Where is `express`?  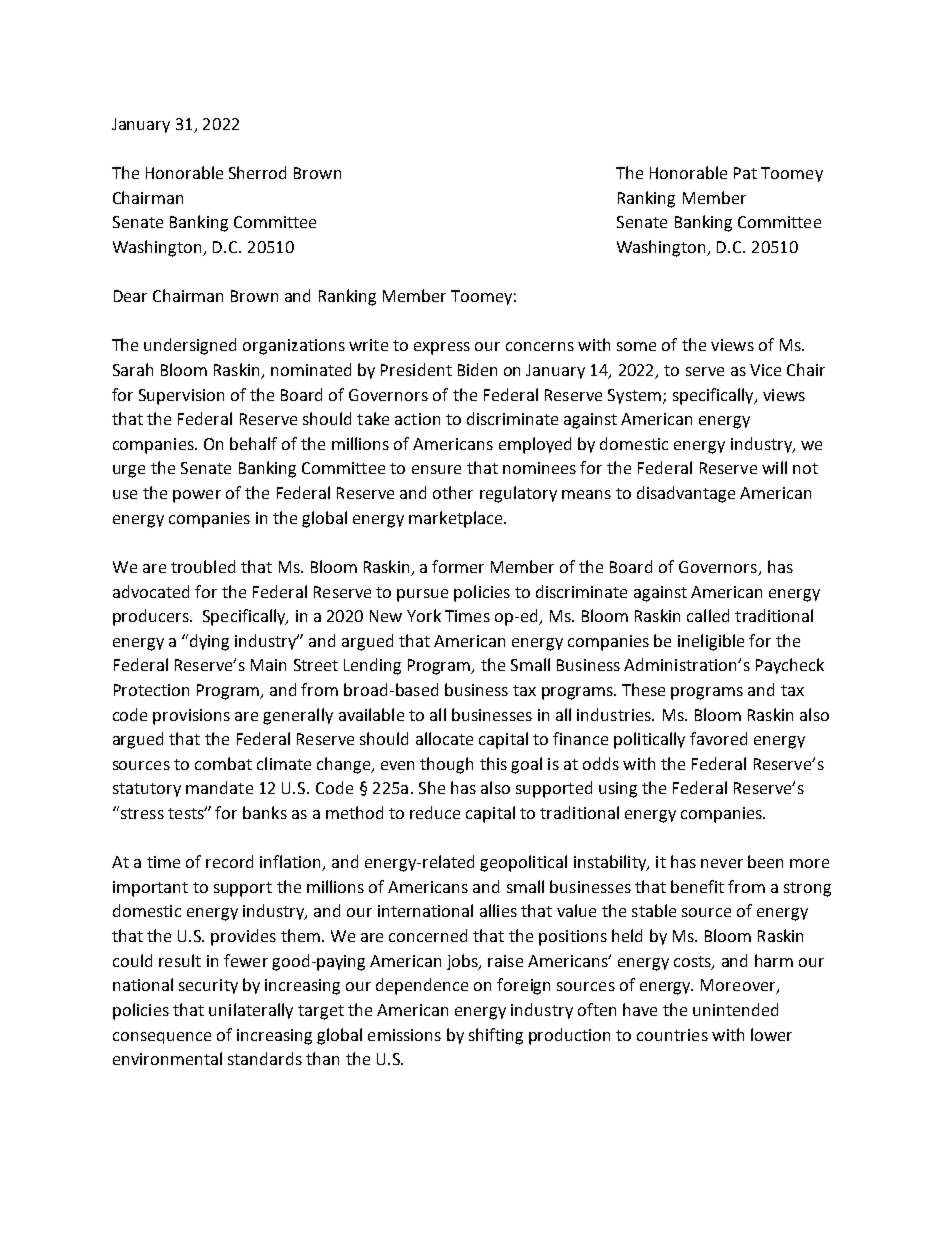
express is located at coordinates (442, 348).
